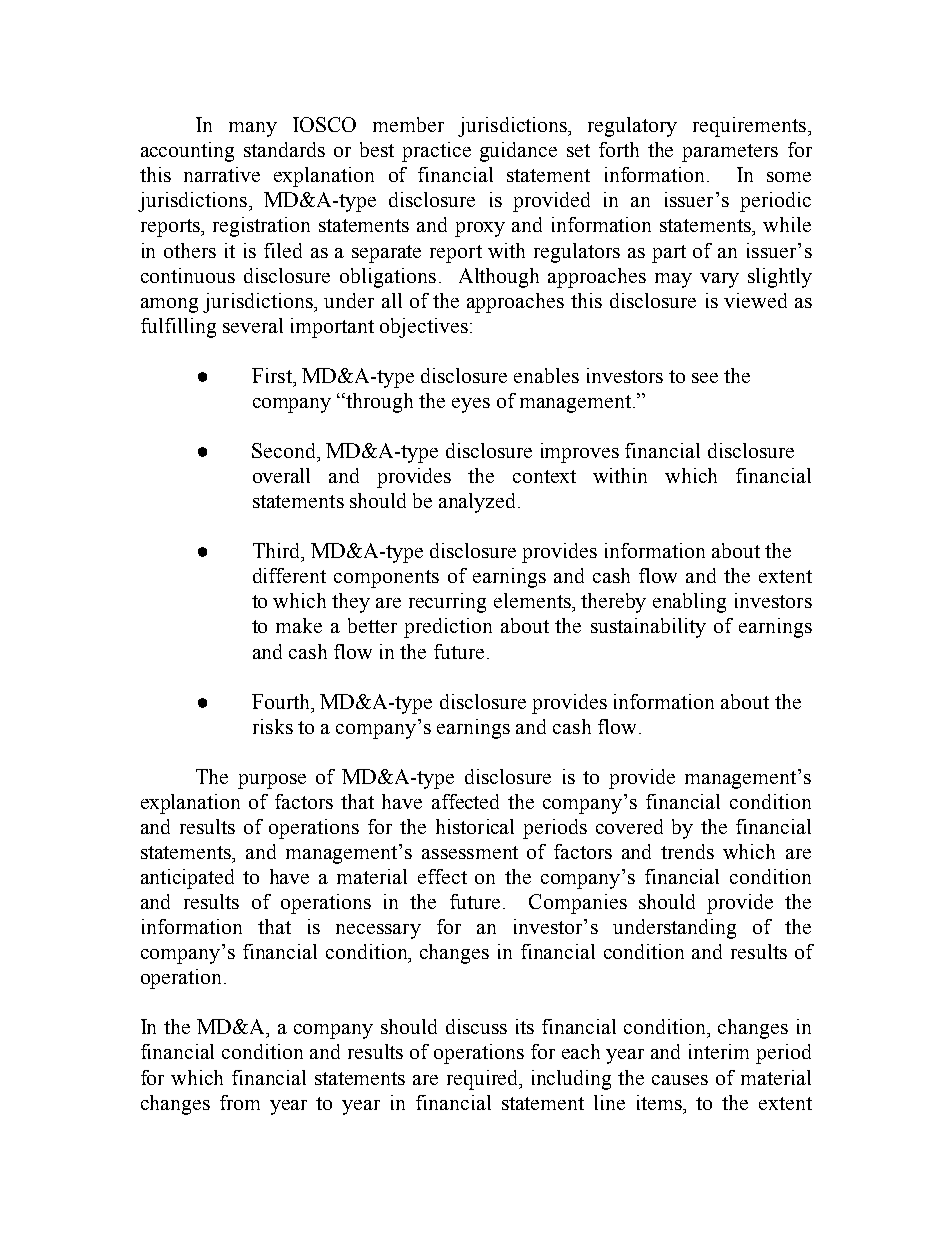 The width and height of the image is (952, 1233). What do you see at coordinates (730, 153) in the image?
I see `parameters` at bounding box center [730, 153].
